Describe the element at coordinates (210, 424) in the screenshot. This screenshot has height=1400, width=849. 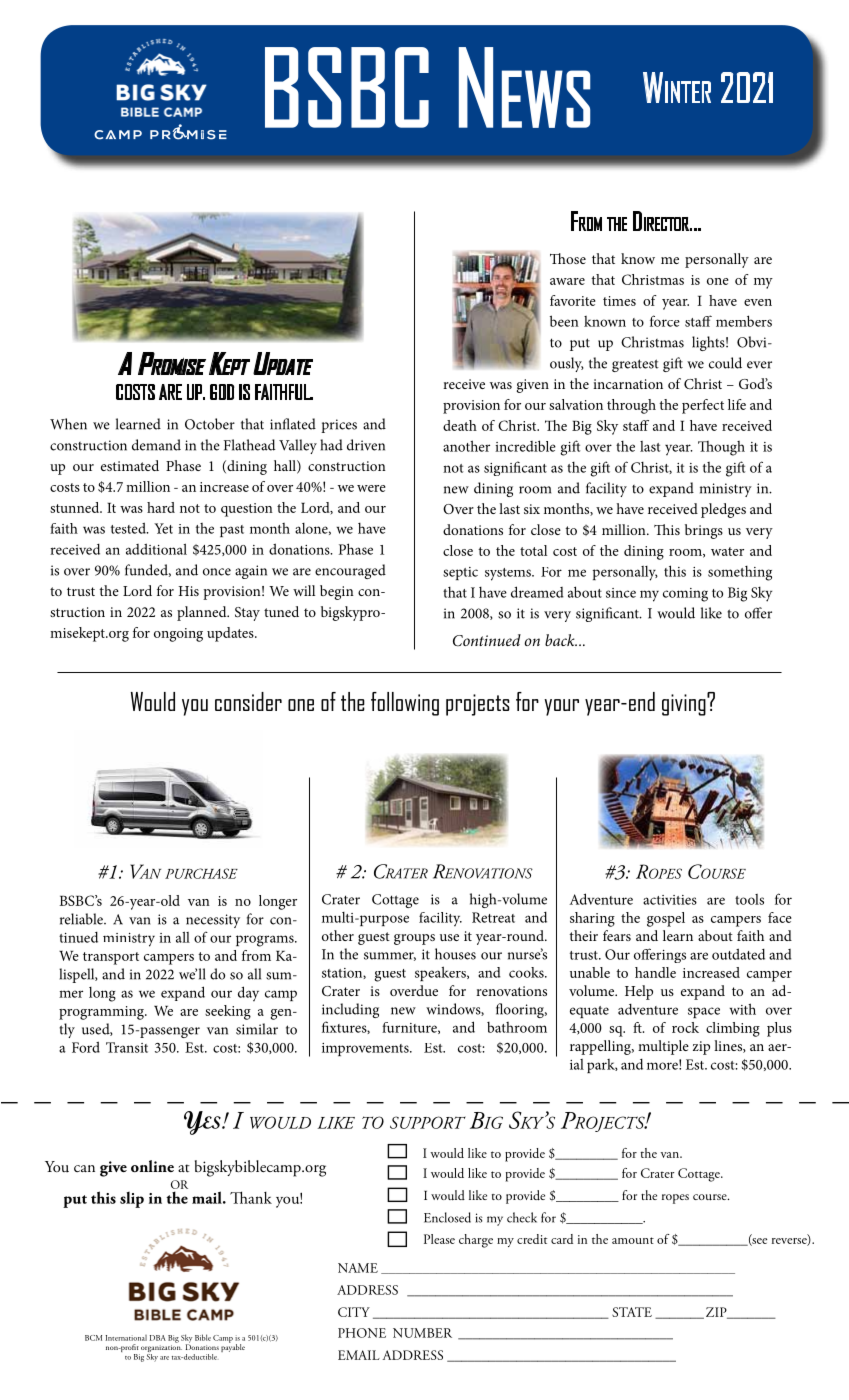
I see `October` at that location.
